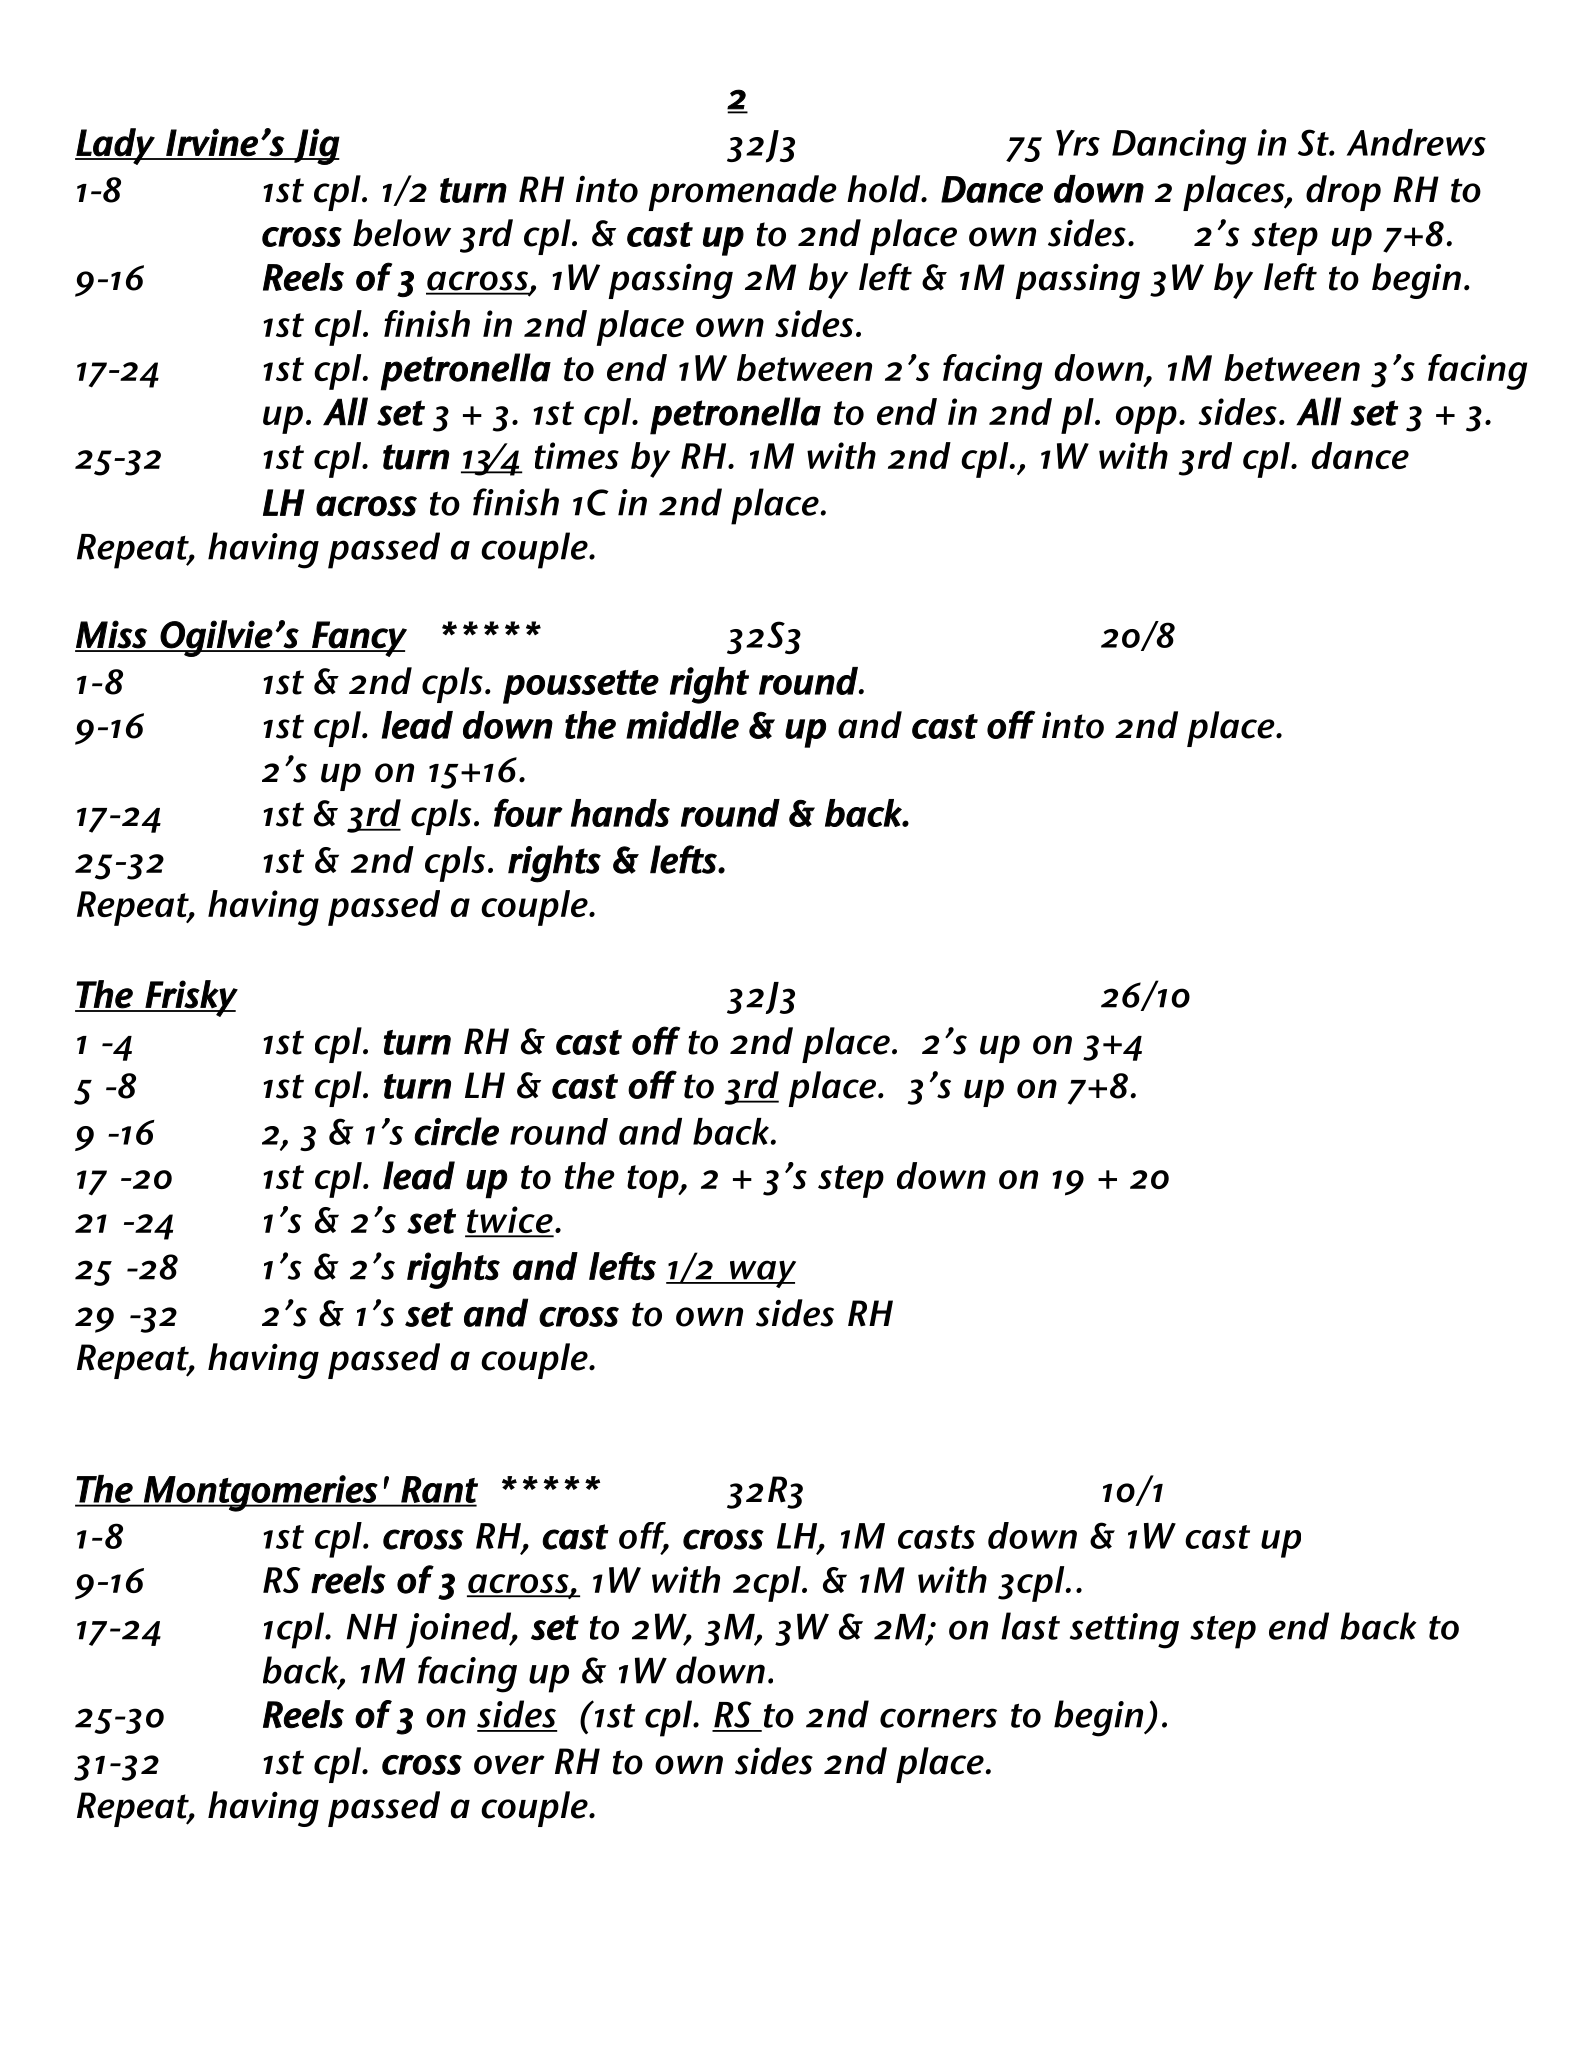  Describe the element at coordinates (1078, 143) in the page. I see `Yrs` at that location.
